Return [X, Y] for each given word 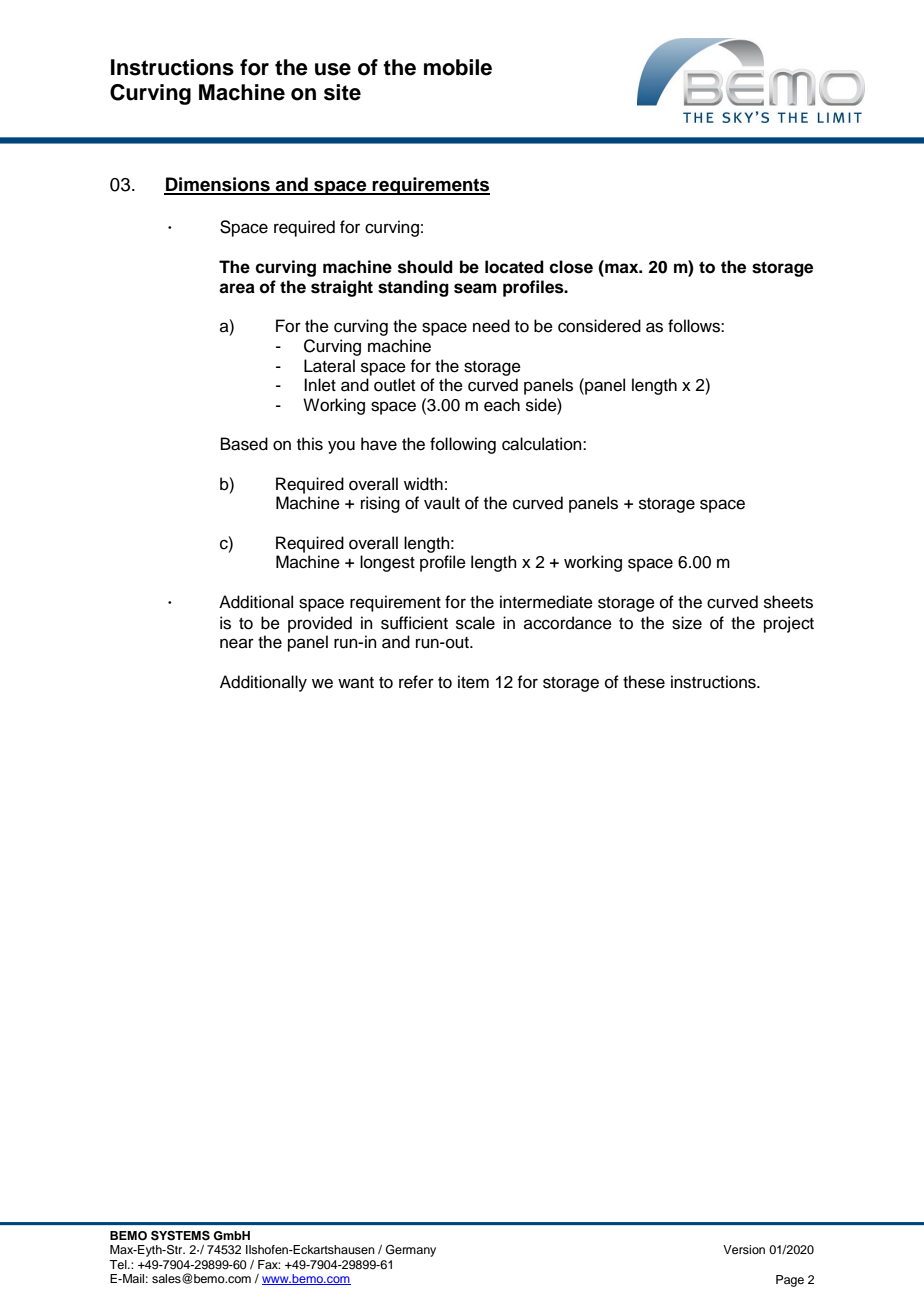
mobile [458, 67]
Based [244, 444]
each [502, 405]
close [571, 267]
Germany [411, 1251]
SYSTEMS [180, 1236]
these [644, 682]
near [237, 643]
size [687, 623]
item [473, 682]
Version [744, 1249]
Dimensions [218, 185]
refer [416, 682]
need [491, 326]
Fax [269, 1264]
